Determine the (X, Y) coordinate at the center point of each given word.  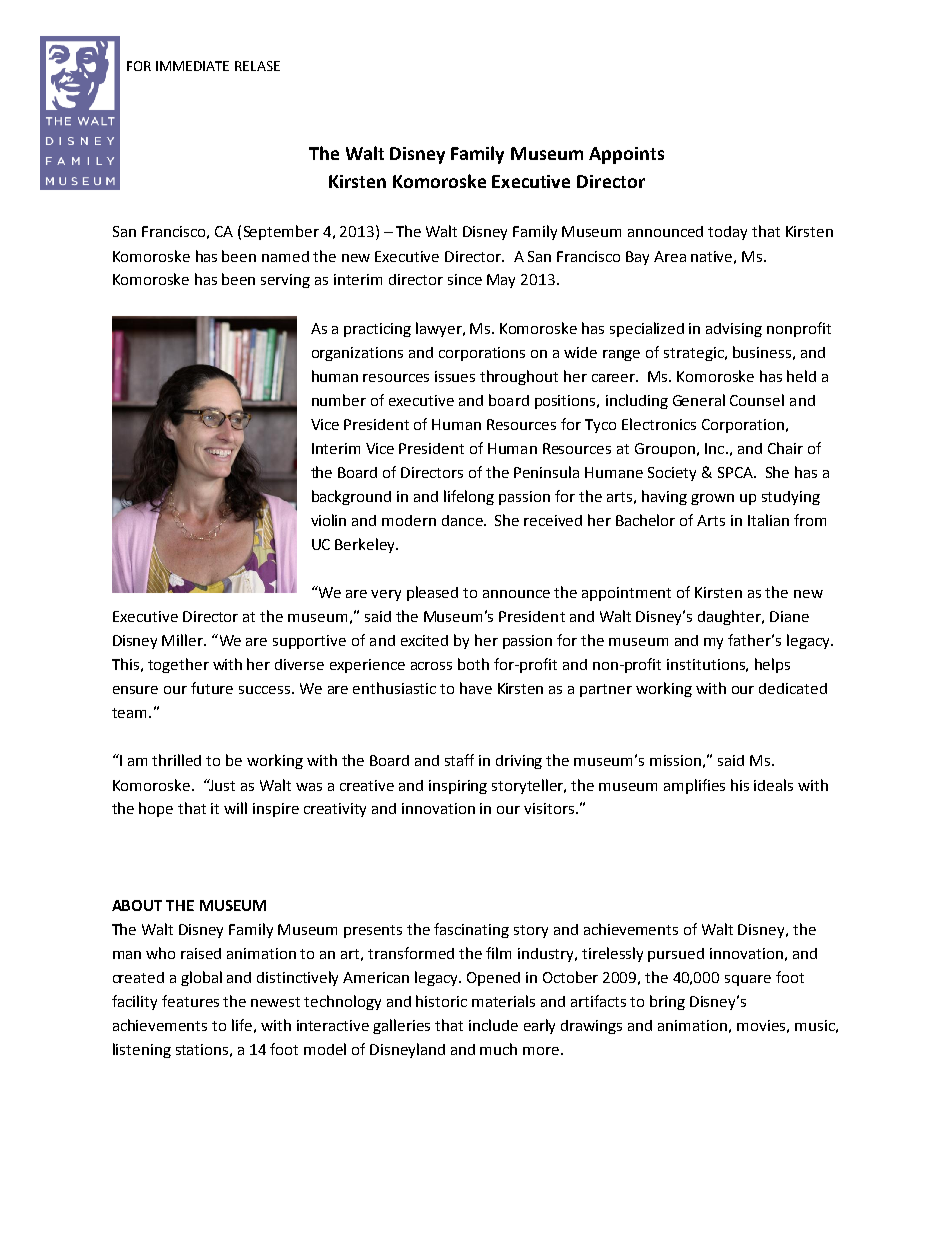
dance (463, 520)
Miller (183, 640)
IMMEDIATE (192, 66)
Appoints (626, 155)
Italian (768, 520)
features (190, 1001)
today (727, 233)
